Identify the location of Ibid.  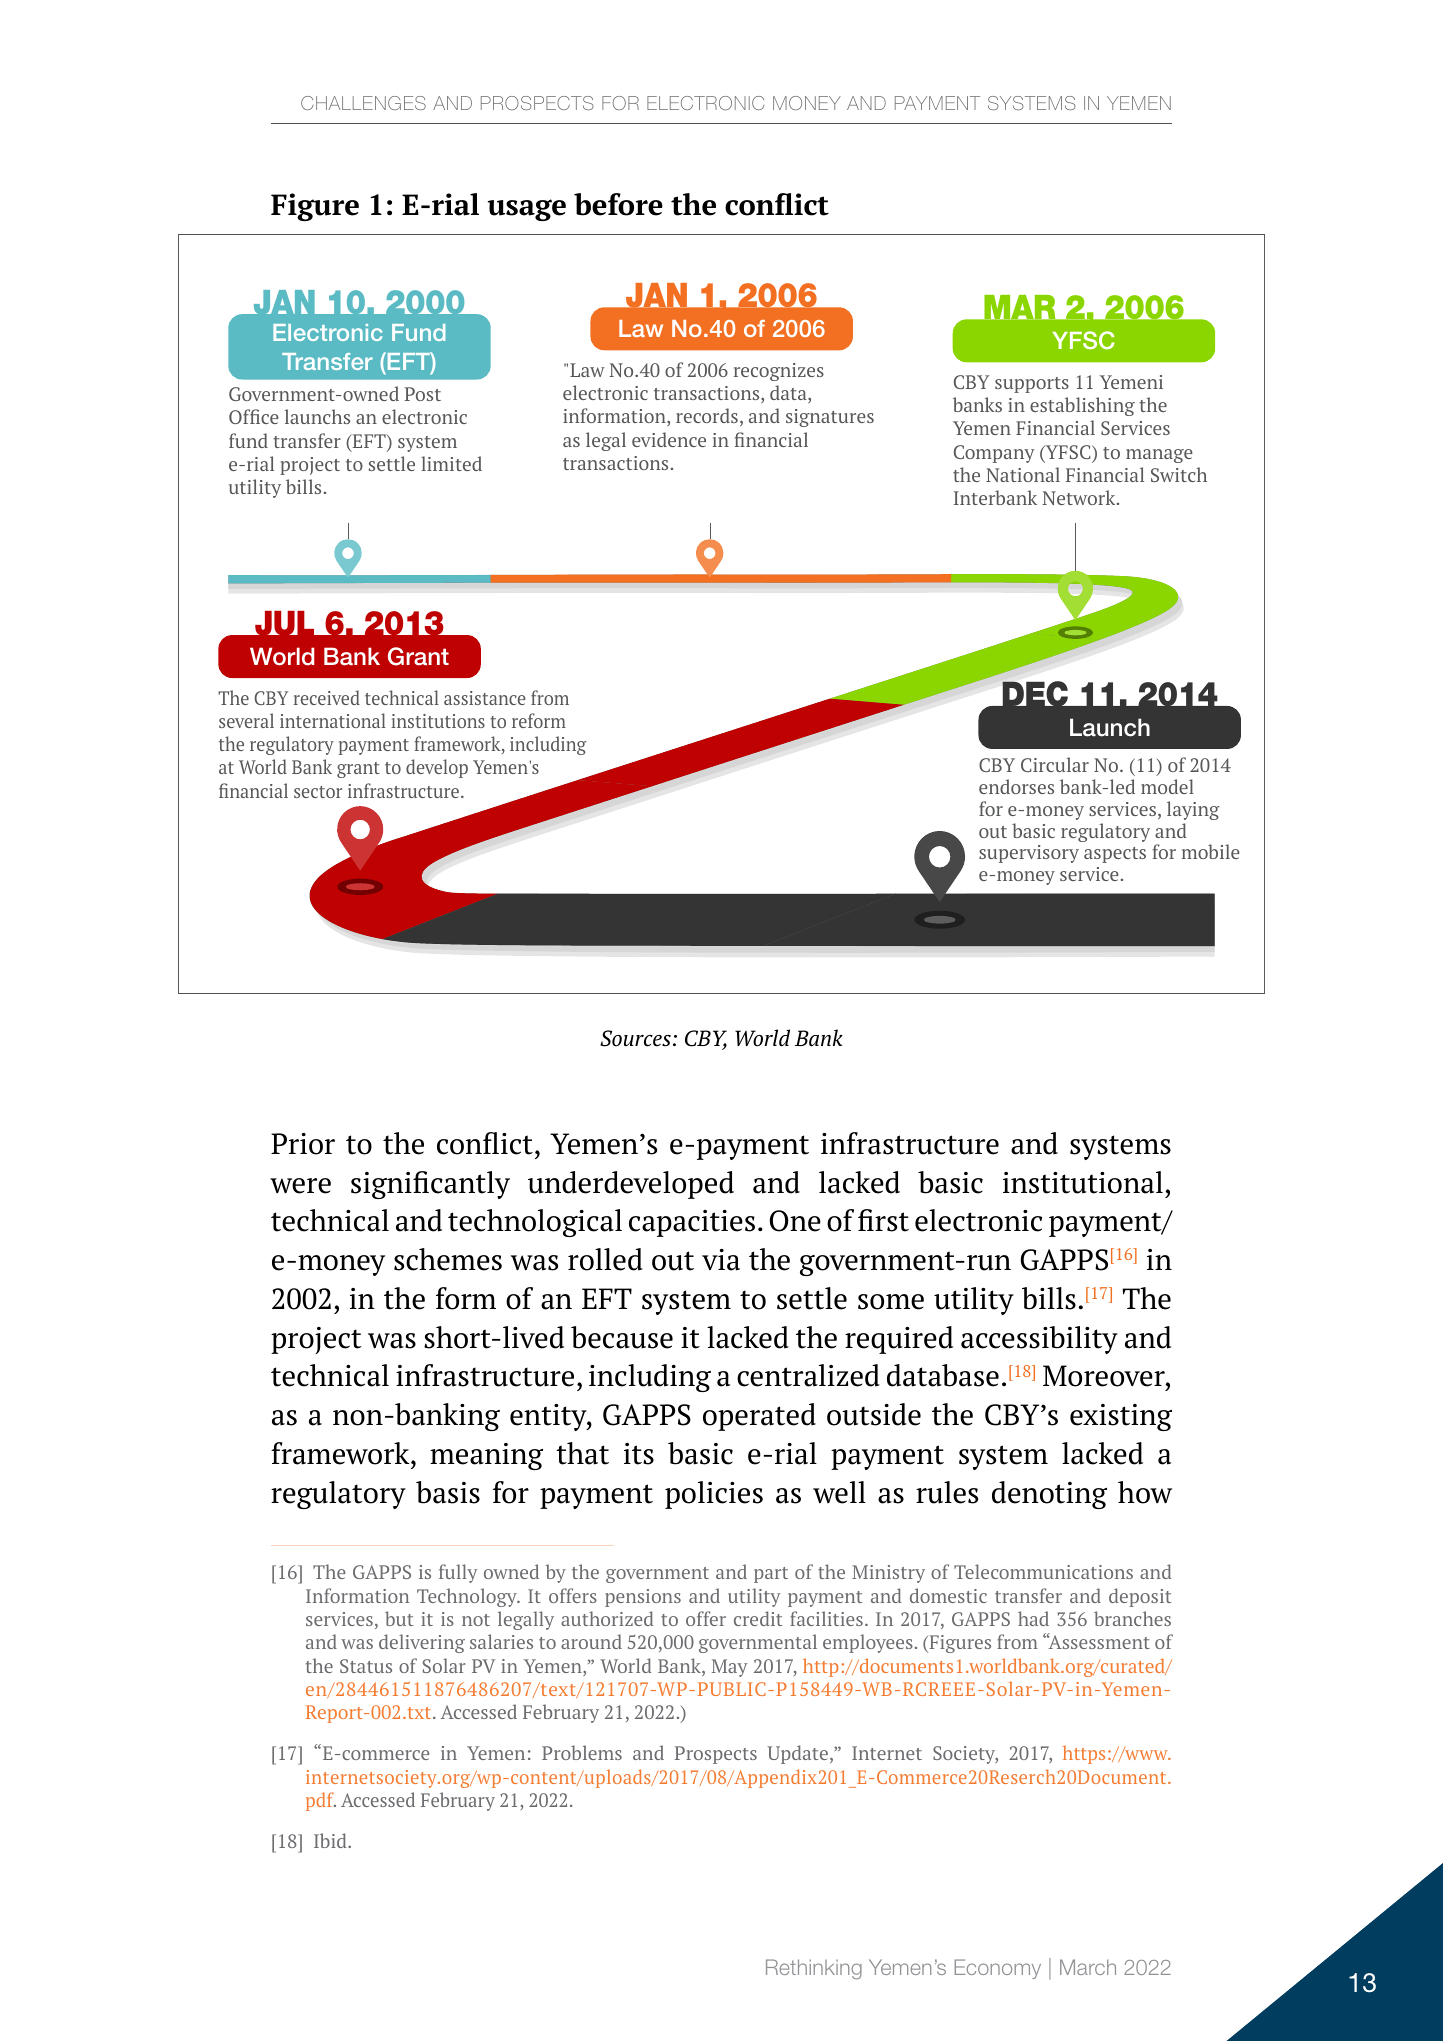
(331, 1840).
